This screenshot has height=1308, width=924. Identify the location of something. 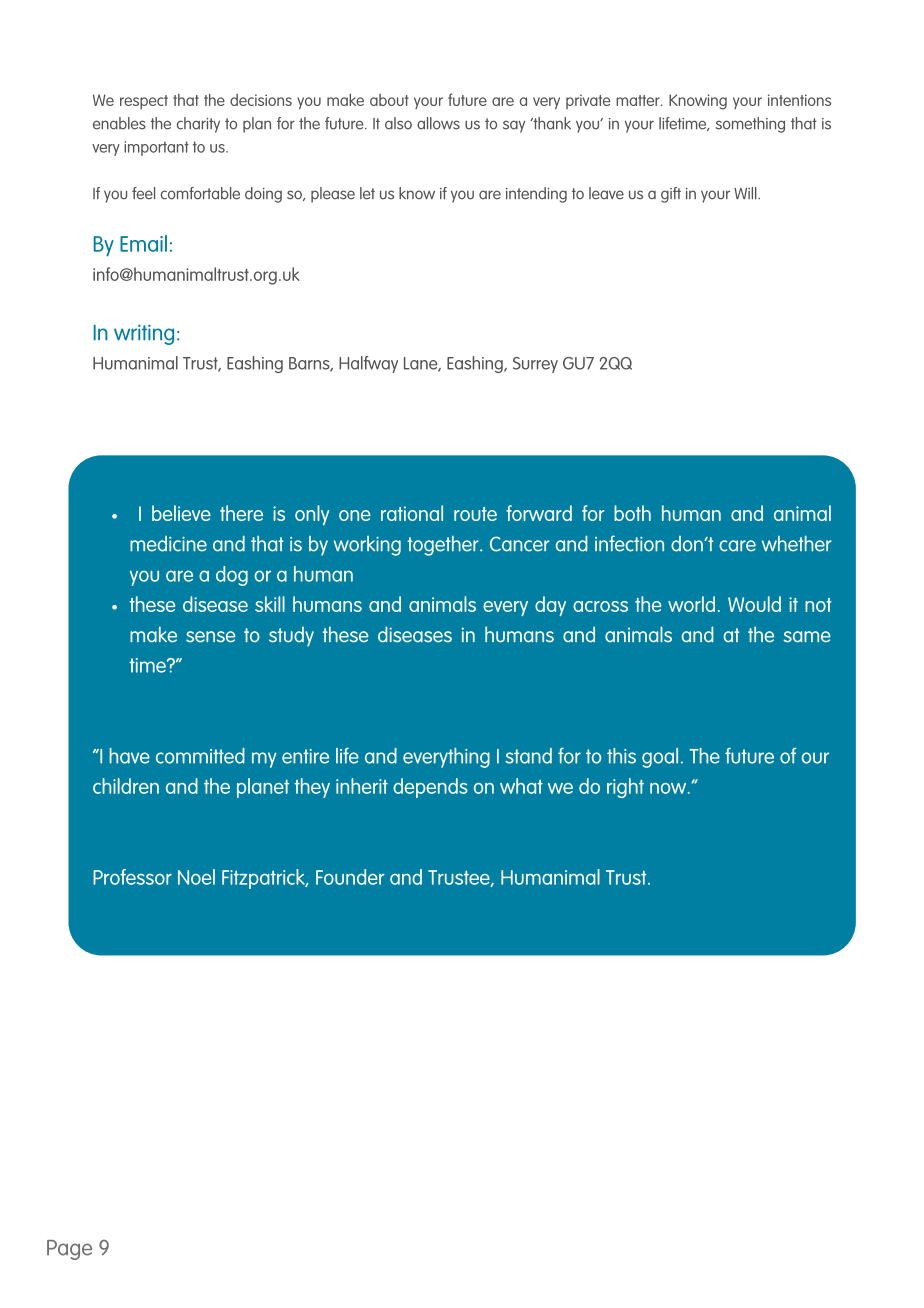
(750, 125).
